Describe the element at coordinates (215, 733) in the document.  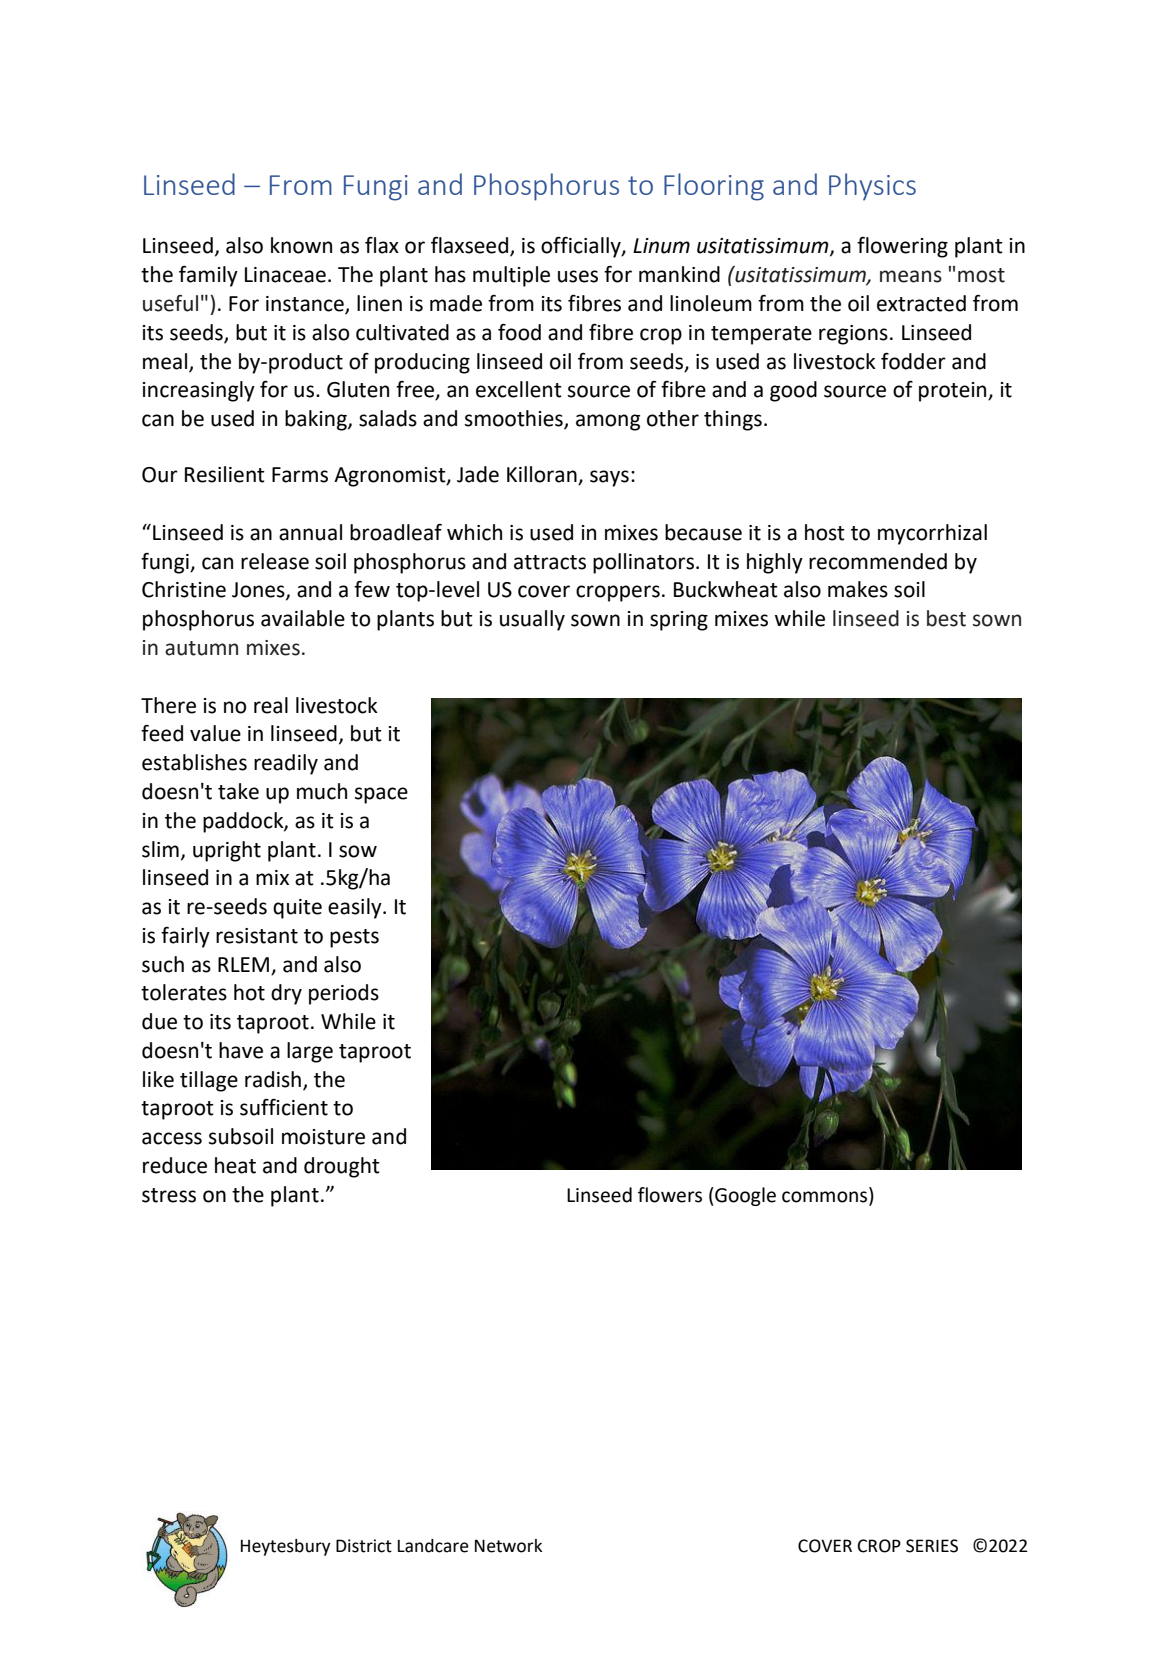
I see `value` at that location.
